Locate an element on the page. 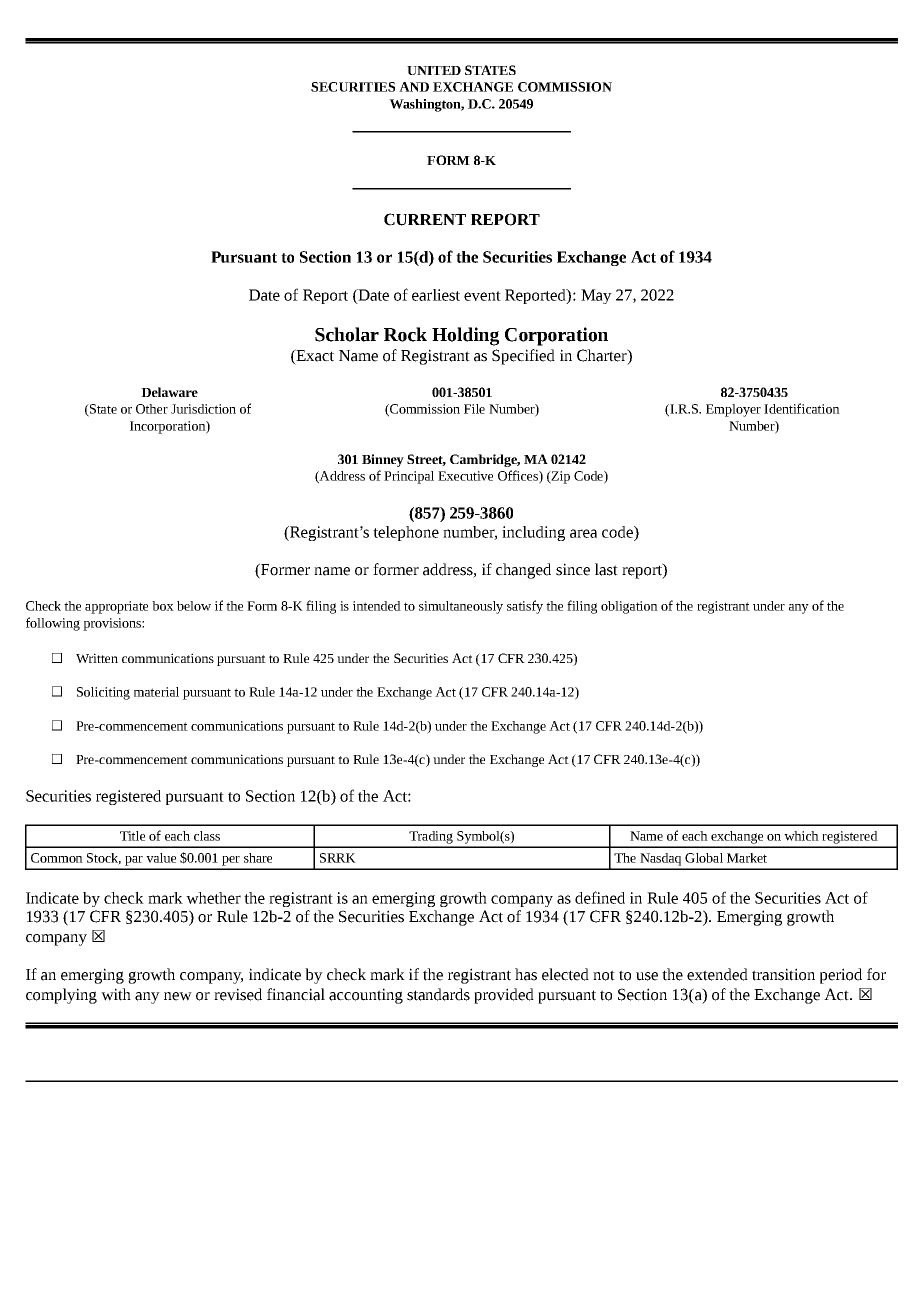 This page has width=924, height=1308. standards is located at coordinates (438, 994).
